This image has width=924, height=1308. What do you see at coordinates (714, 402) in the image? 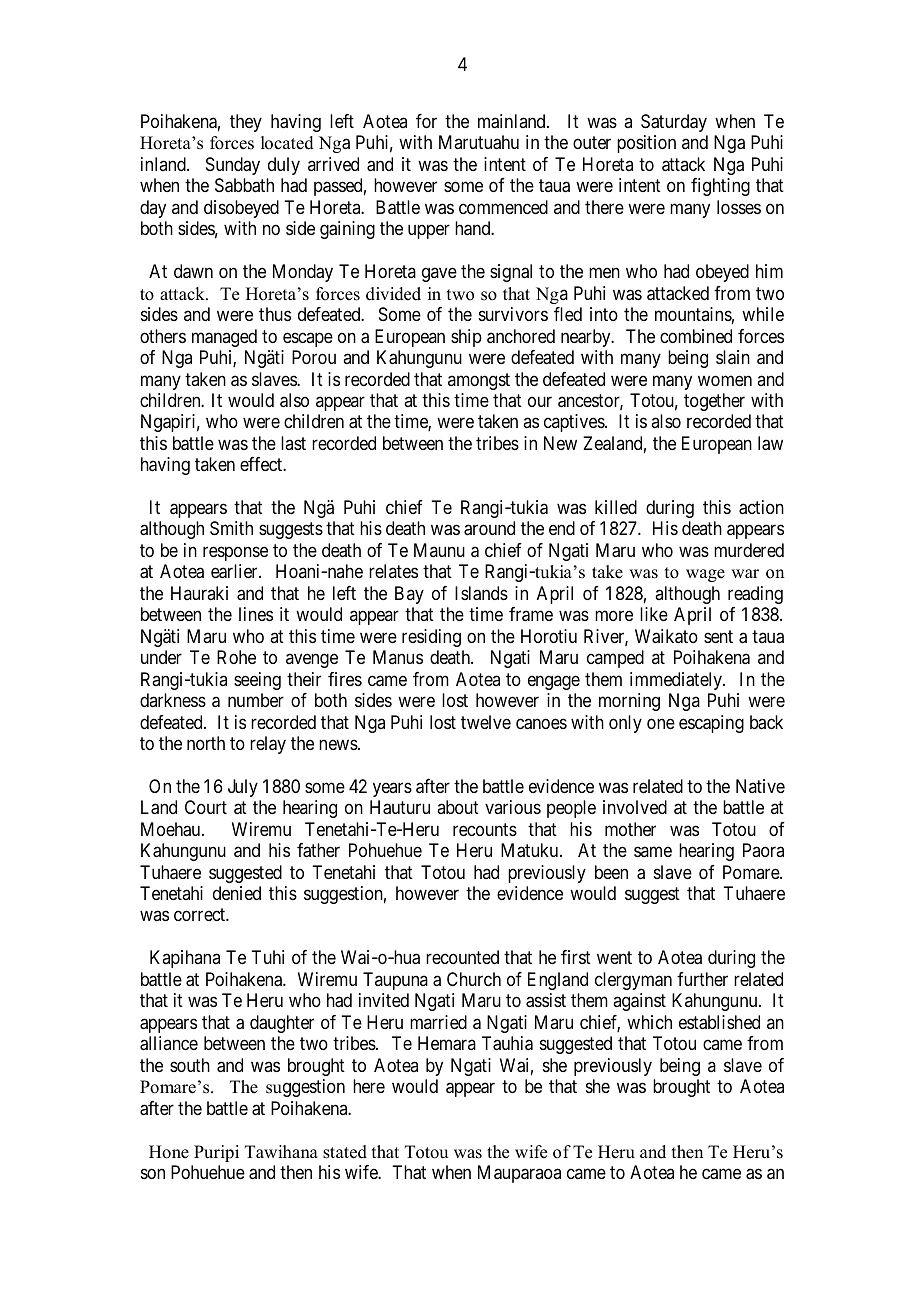
I see `together` at bounding box center [714, 402].
